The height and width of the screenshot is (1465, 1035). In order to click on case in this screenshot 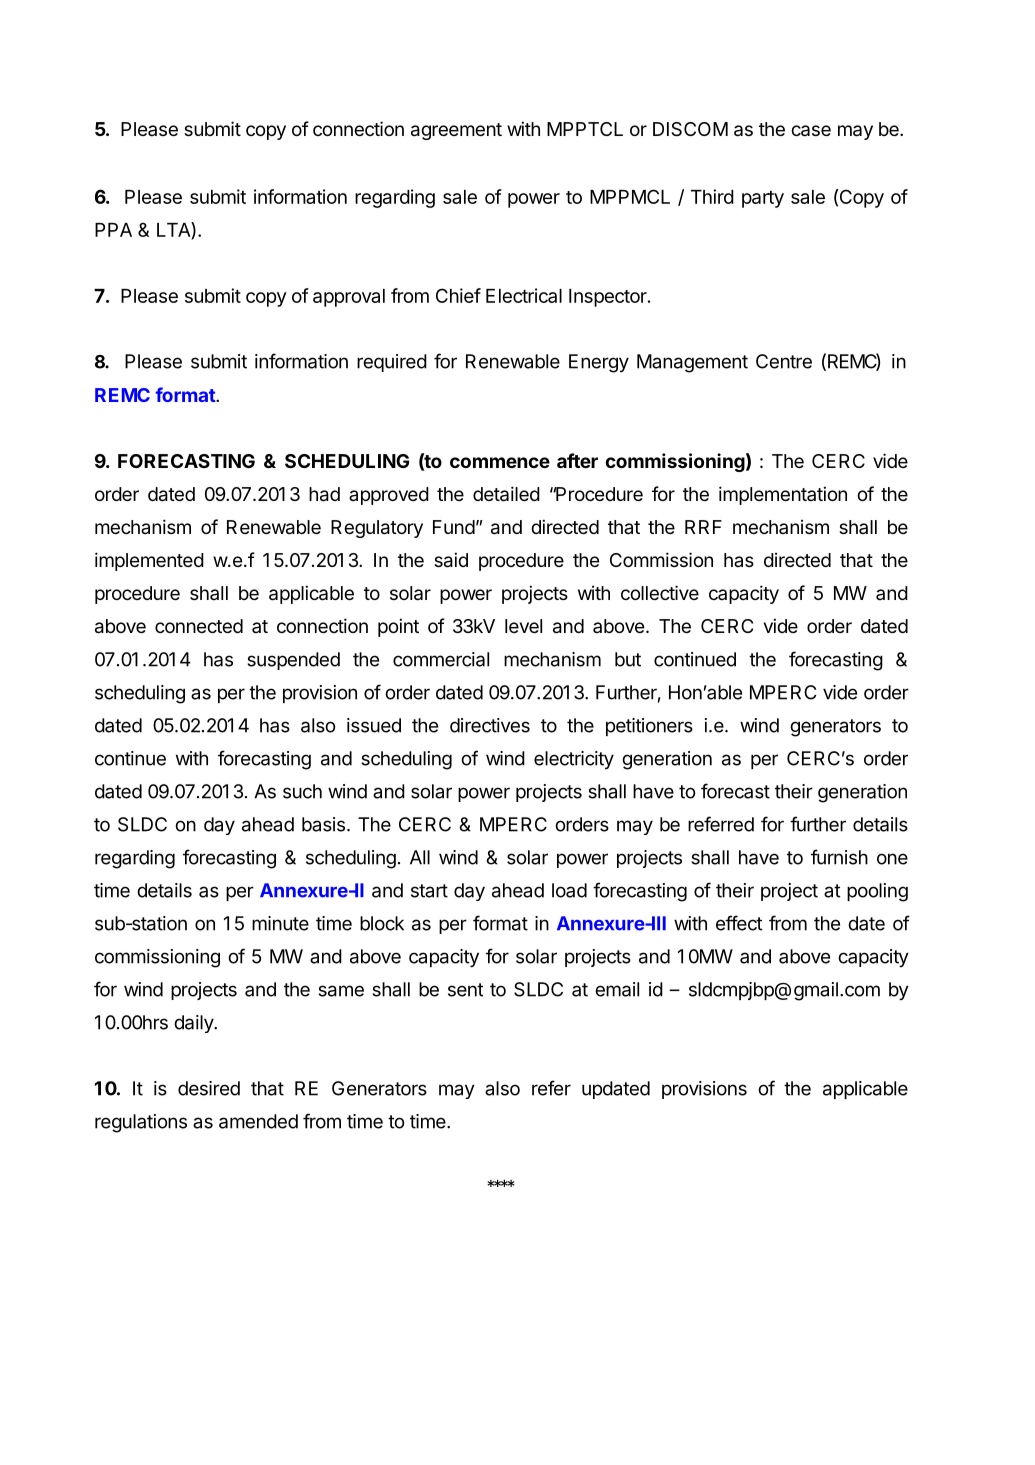, I will do `click(811, 131)`.
